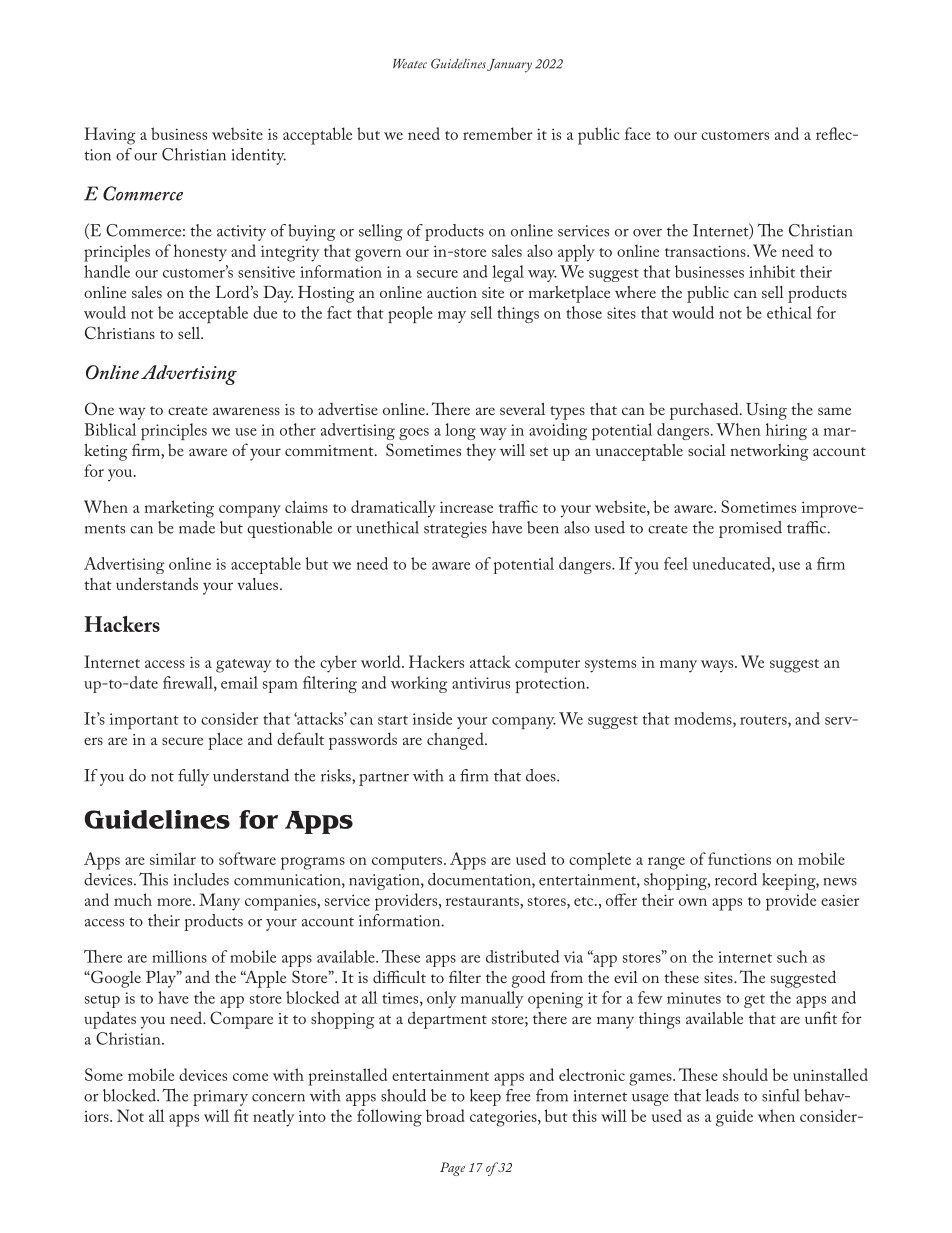 Image resolution: width=952 pixels, height=1233 pixels. Describe the element at coordinates (257, 584) in the image. I see `values` at that location.
